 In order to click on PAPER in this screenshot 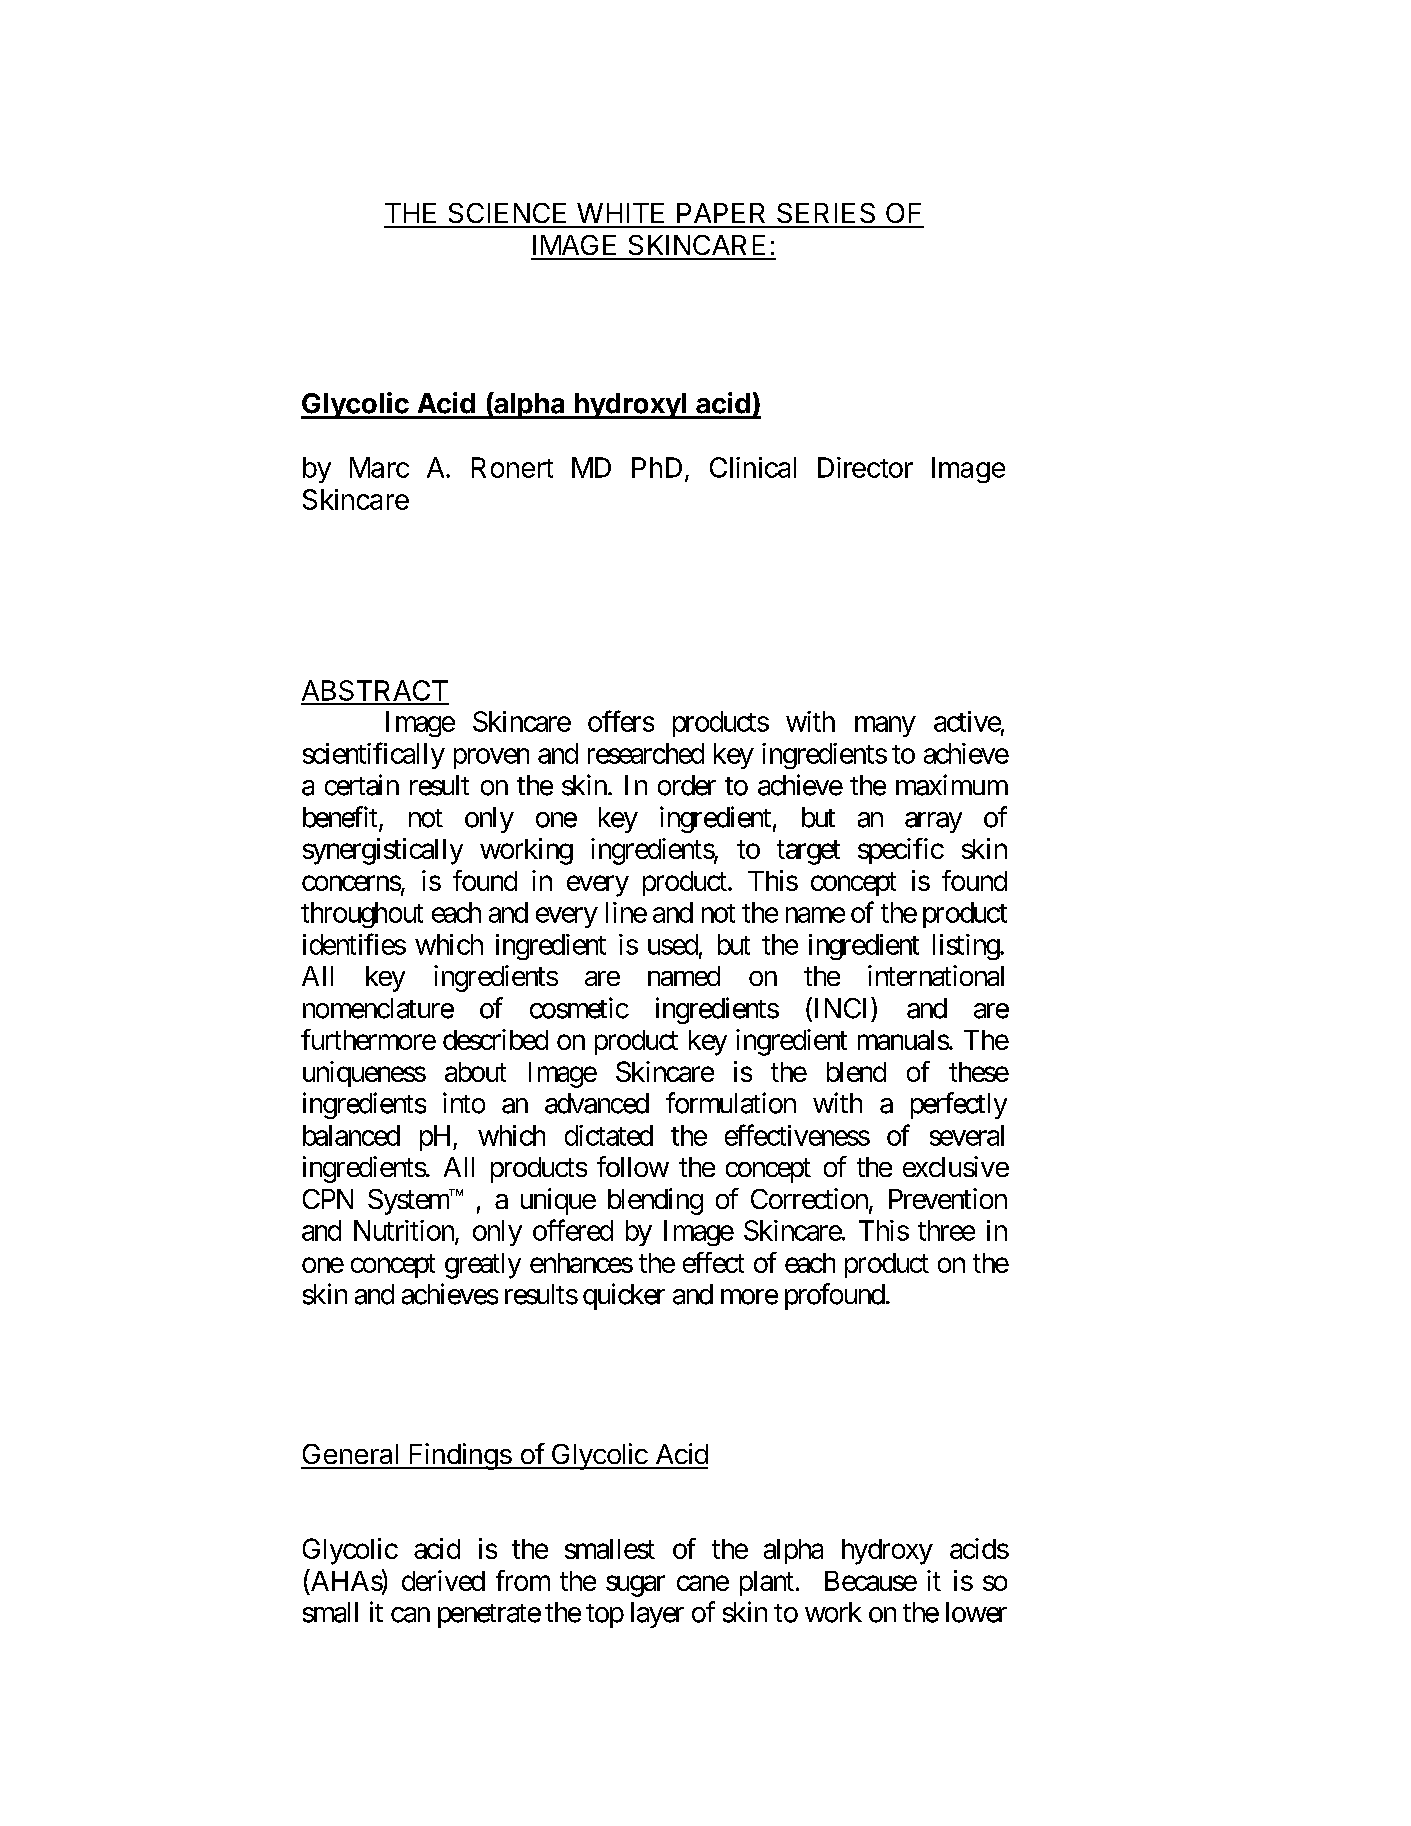, I will do `click(721, 213)`.
